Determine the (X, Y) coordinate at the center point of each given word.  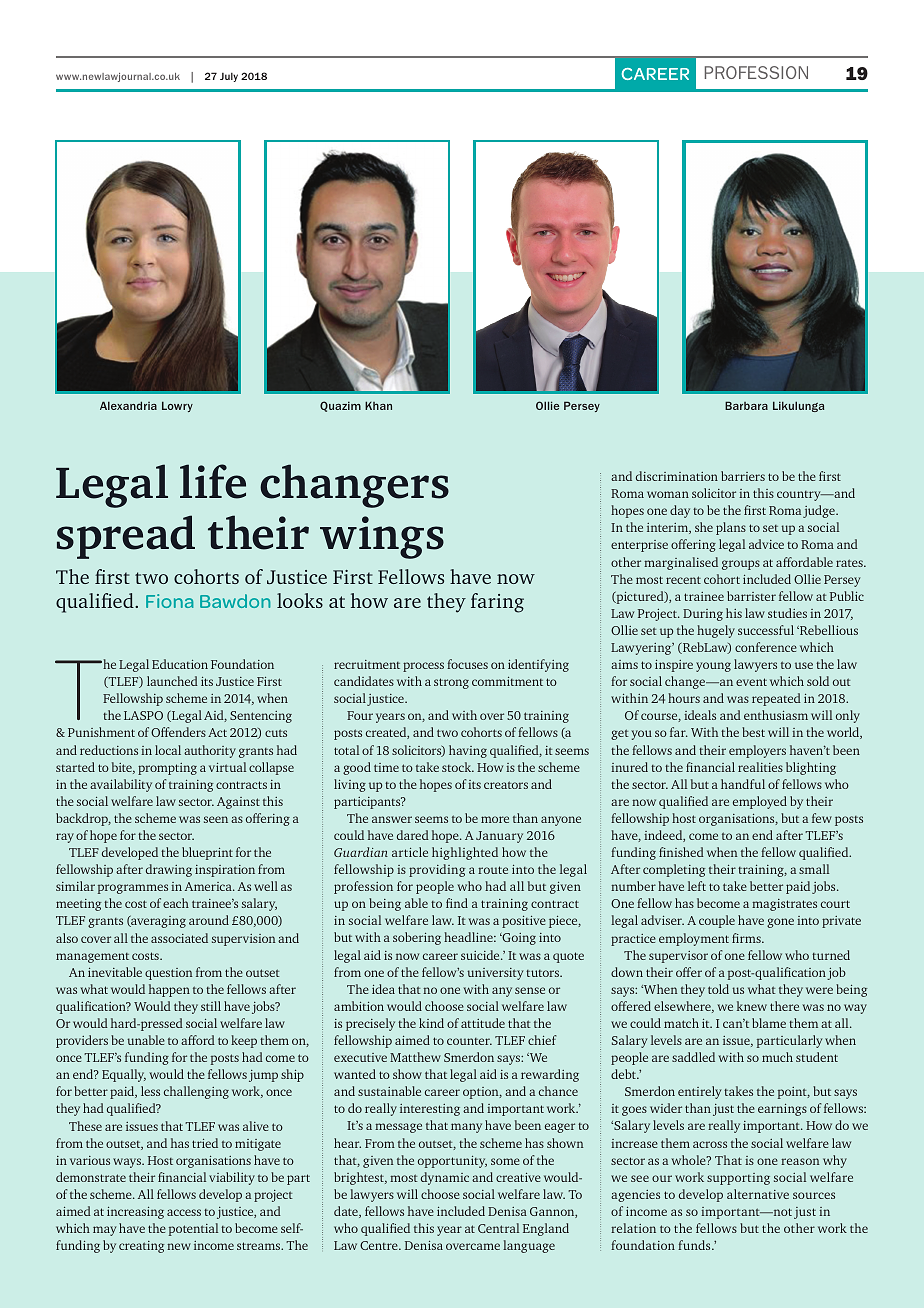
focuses (467, 664)
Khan (378, 405)
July (229, 77)
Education (180, 664)
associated (179, 938)
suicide (481, 955)
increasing (135, 1213)
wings (382, 537)
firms (747, 938)
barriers (743, 476)
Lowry (177, 406)
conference (766, 647)
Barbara (746, 405)
